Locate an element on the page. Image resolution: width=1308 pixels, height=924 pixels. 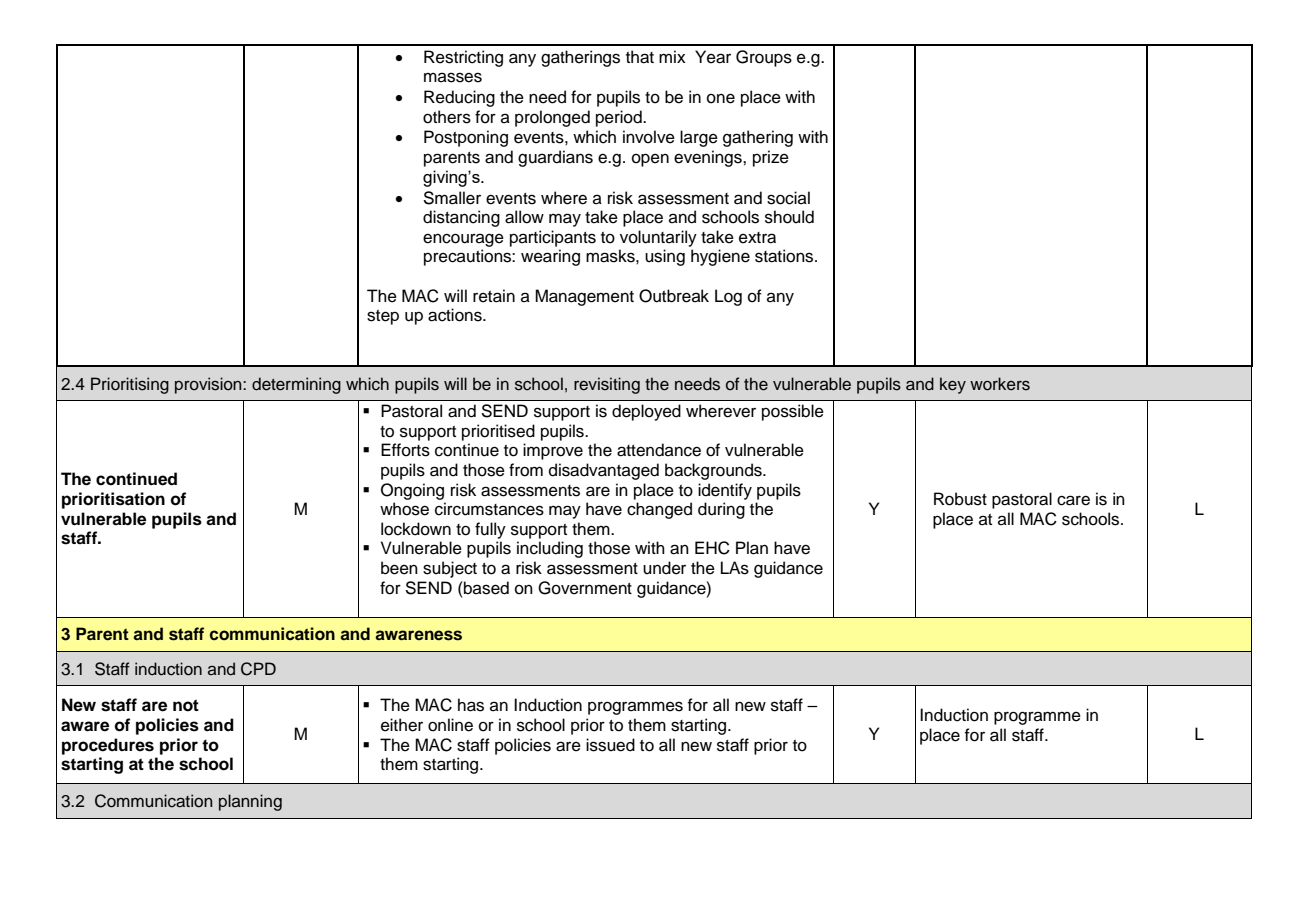
revisiting is located at coordinates (607, 385).
